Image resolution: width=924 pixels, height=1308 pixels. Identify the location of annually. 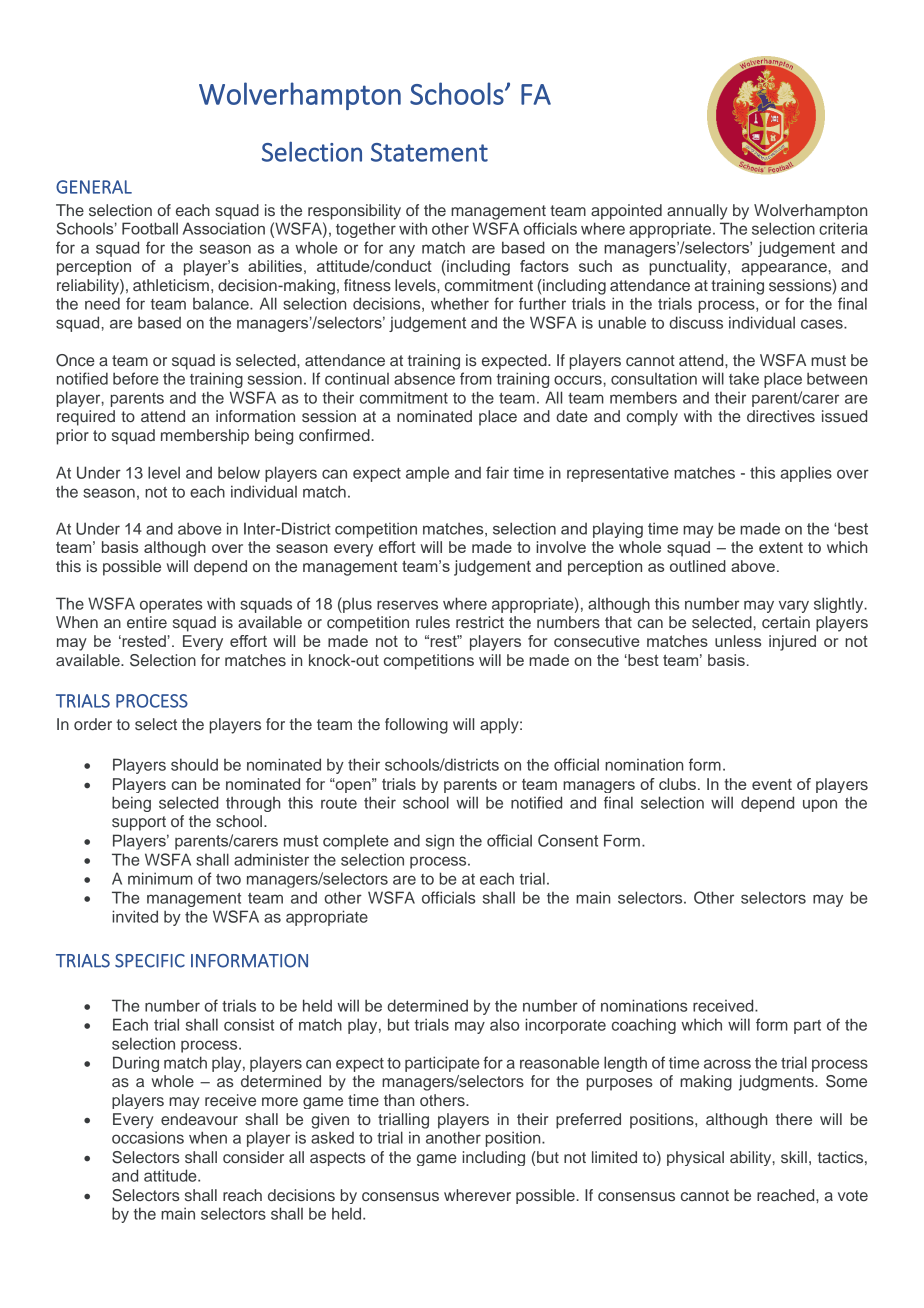
(697, 212).
